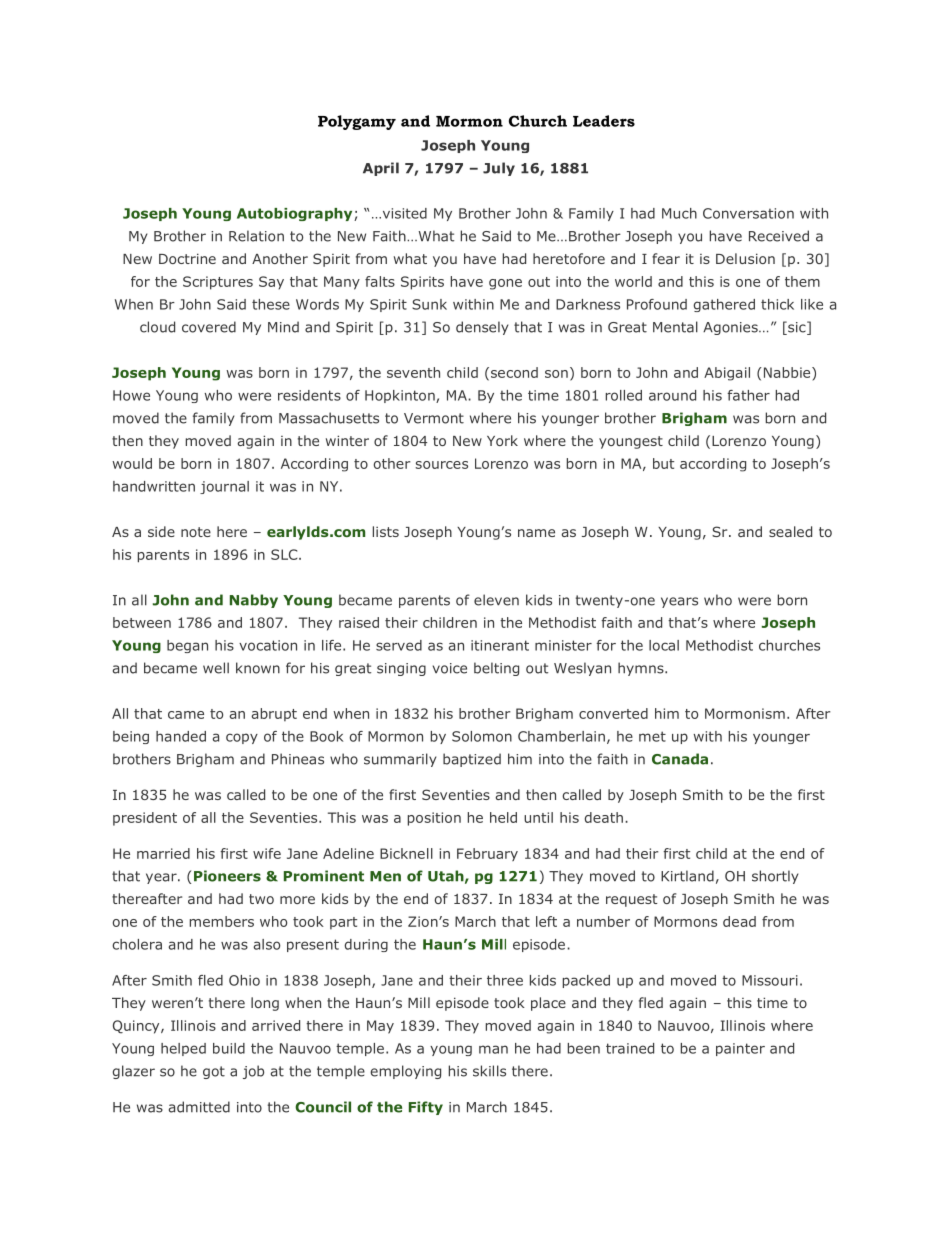 This page has height=1233, width=952. Describe the element at coordinates (482, 736) in the page. I see `Solomon` at that location.
